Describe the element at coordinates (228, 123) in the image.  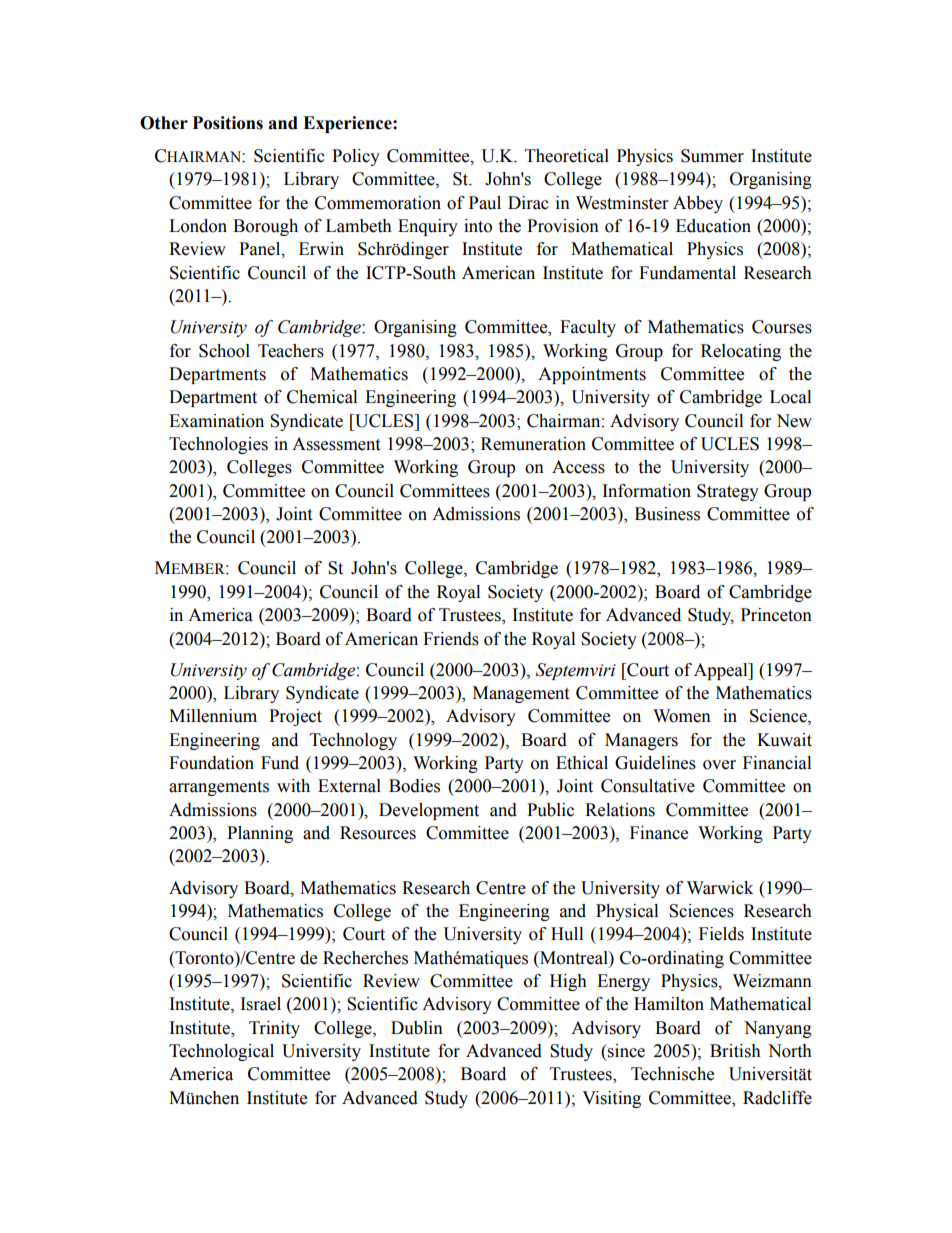
I see `Positions` at that location.
